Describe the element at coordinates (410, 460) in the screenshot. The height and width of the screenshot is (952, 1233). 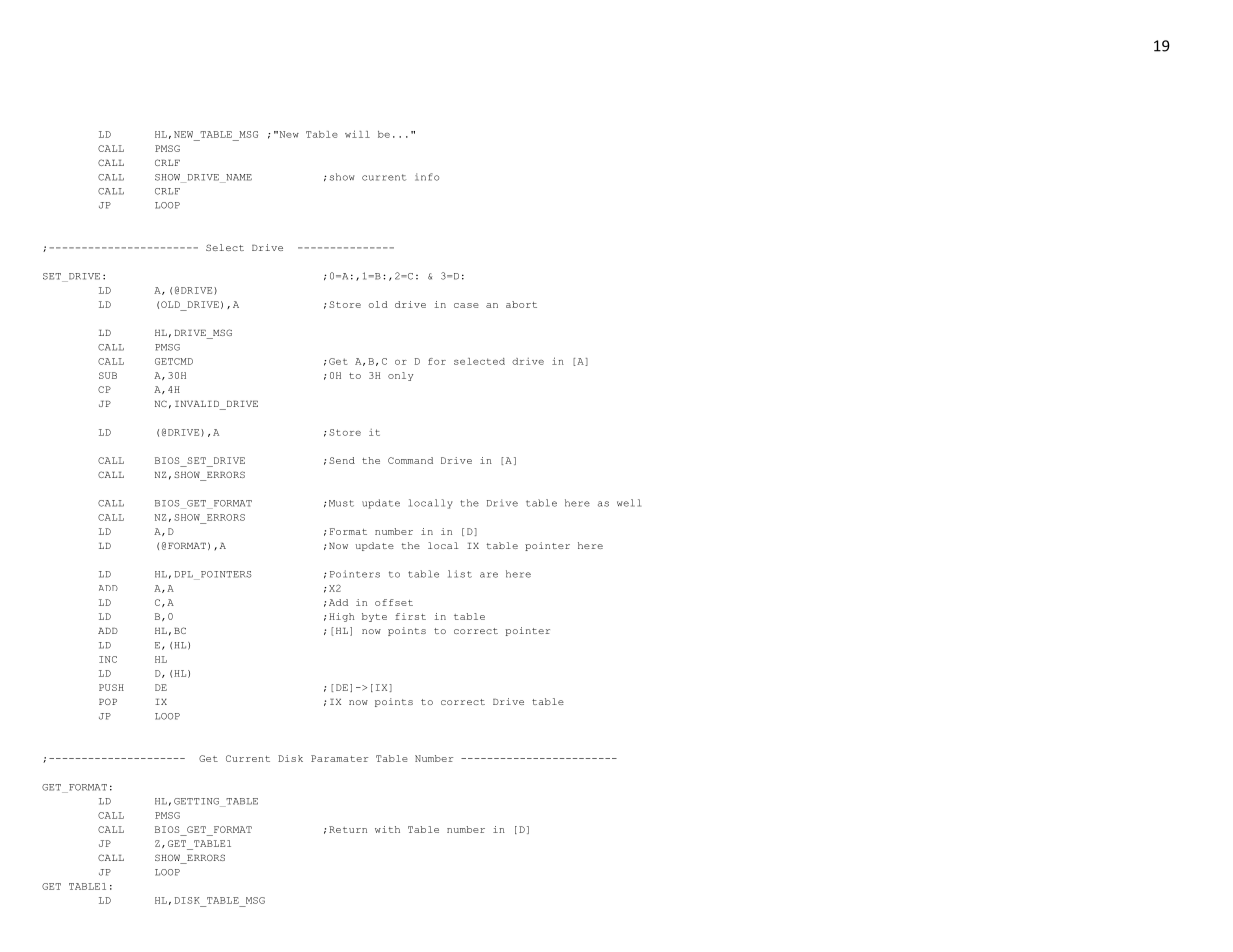
I see `Command` at that location.
